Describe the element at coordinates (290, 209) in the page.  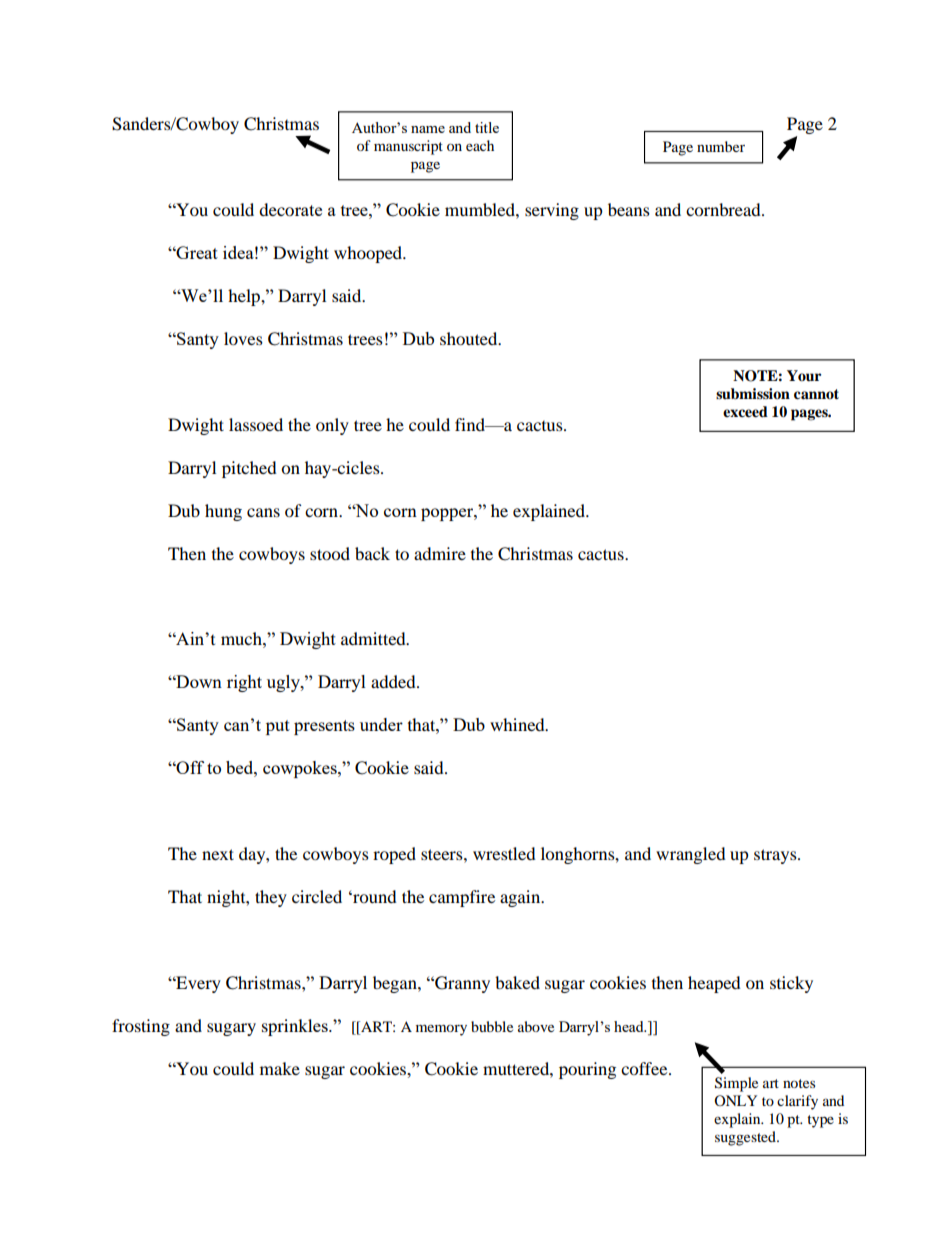
I see `decorate` at that location.
